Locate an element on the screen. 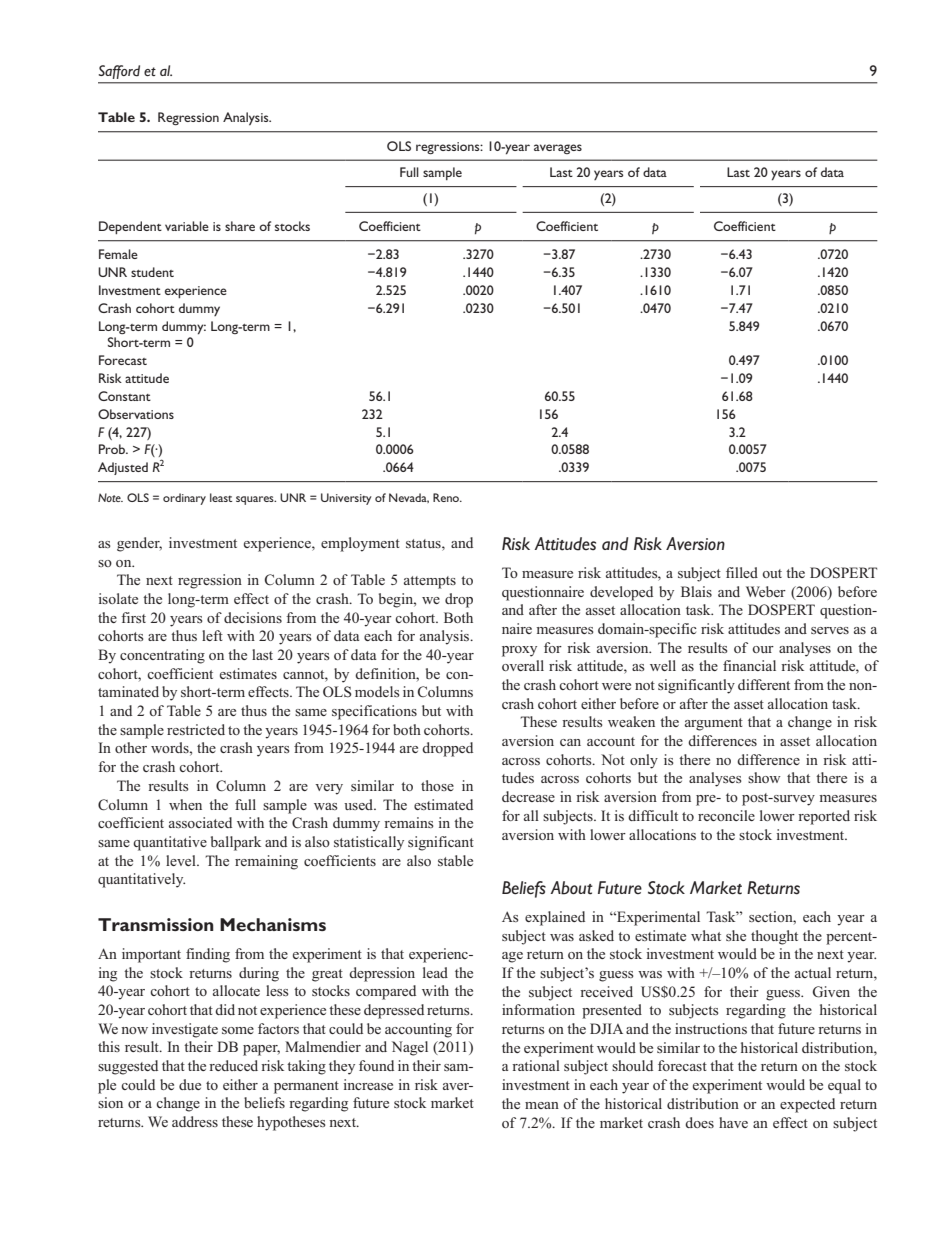  reconcile is located at coordinates (726, 815).
